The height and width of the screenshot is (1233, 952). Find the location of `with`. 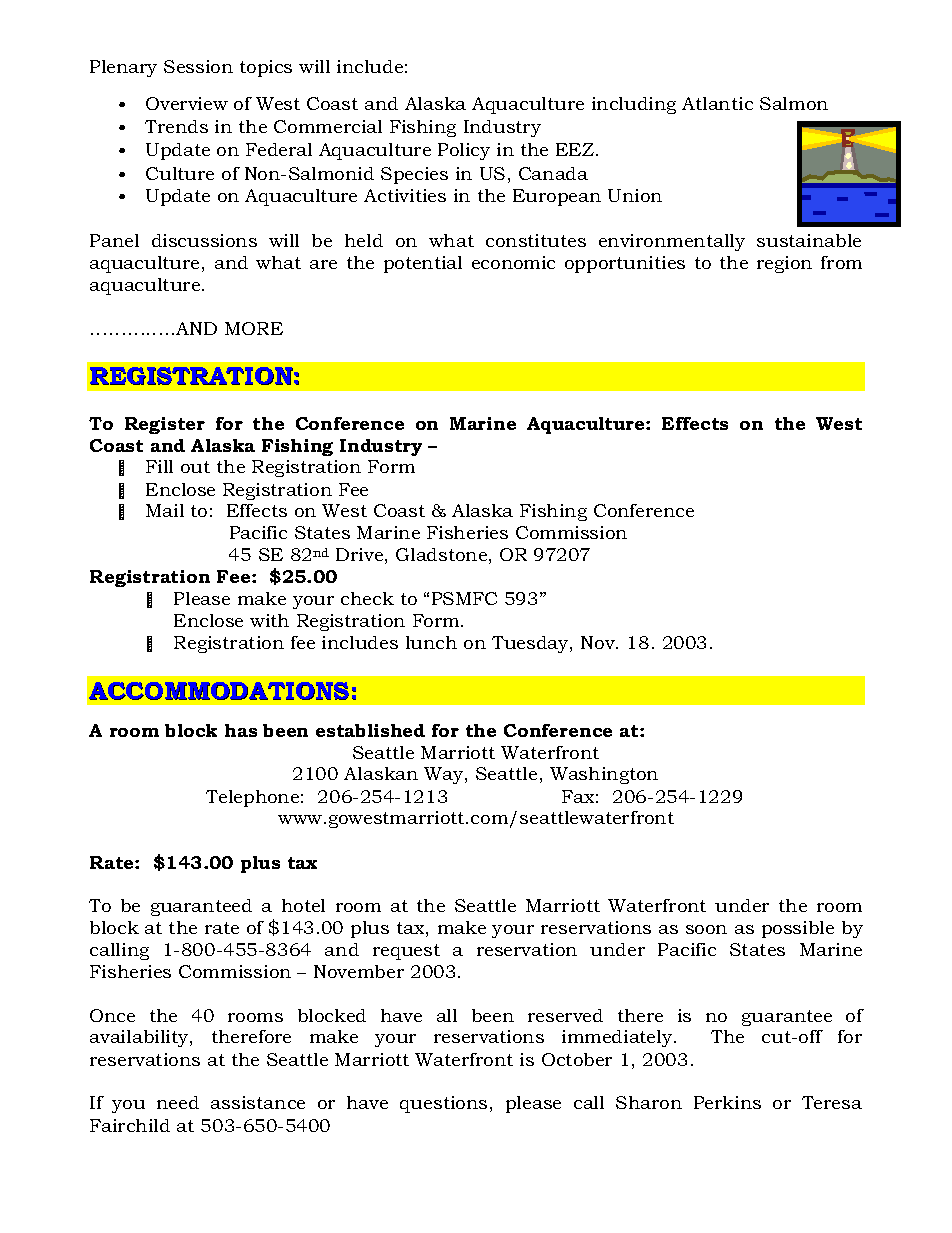

with is located at coordinates (269, 620).
